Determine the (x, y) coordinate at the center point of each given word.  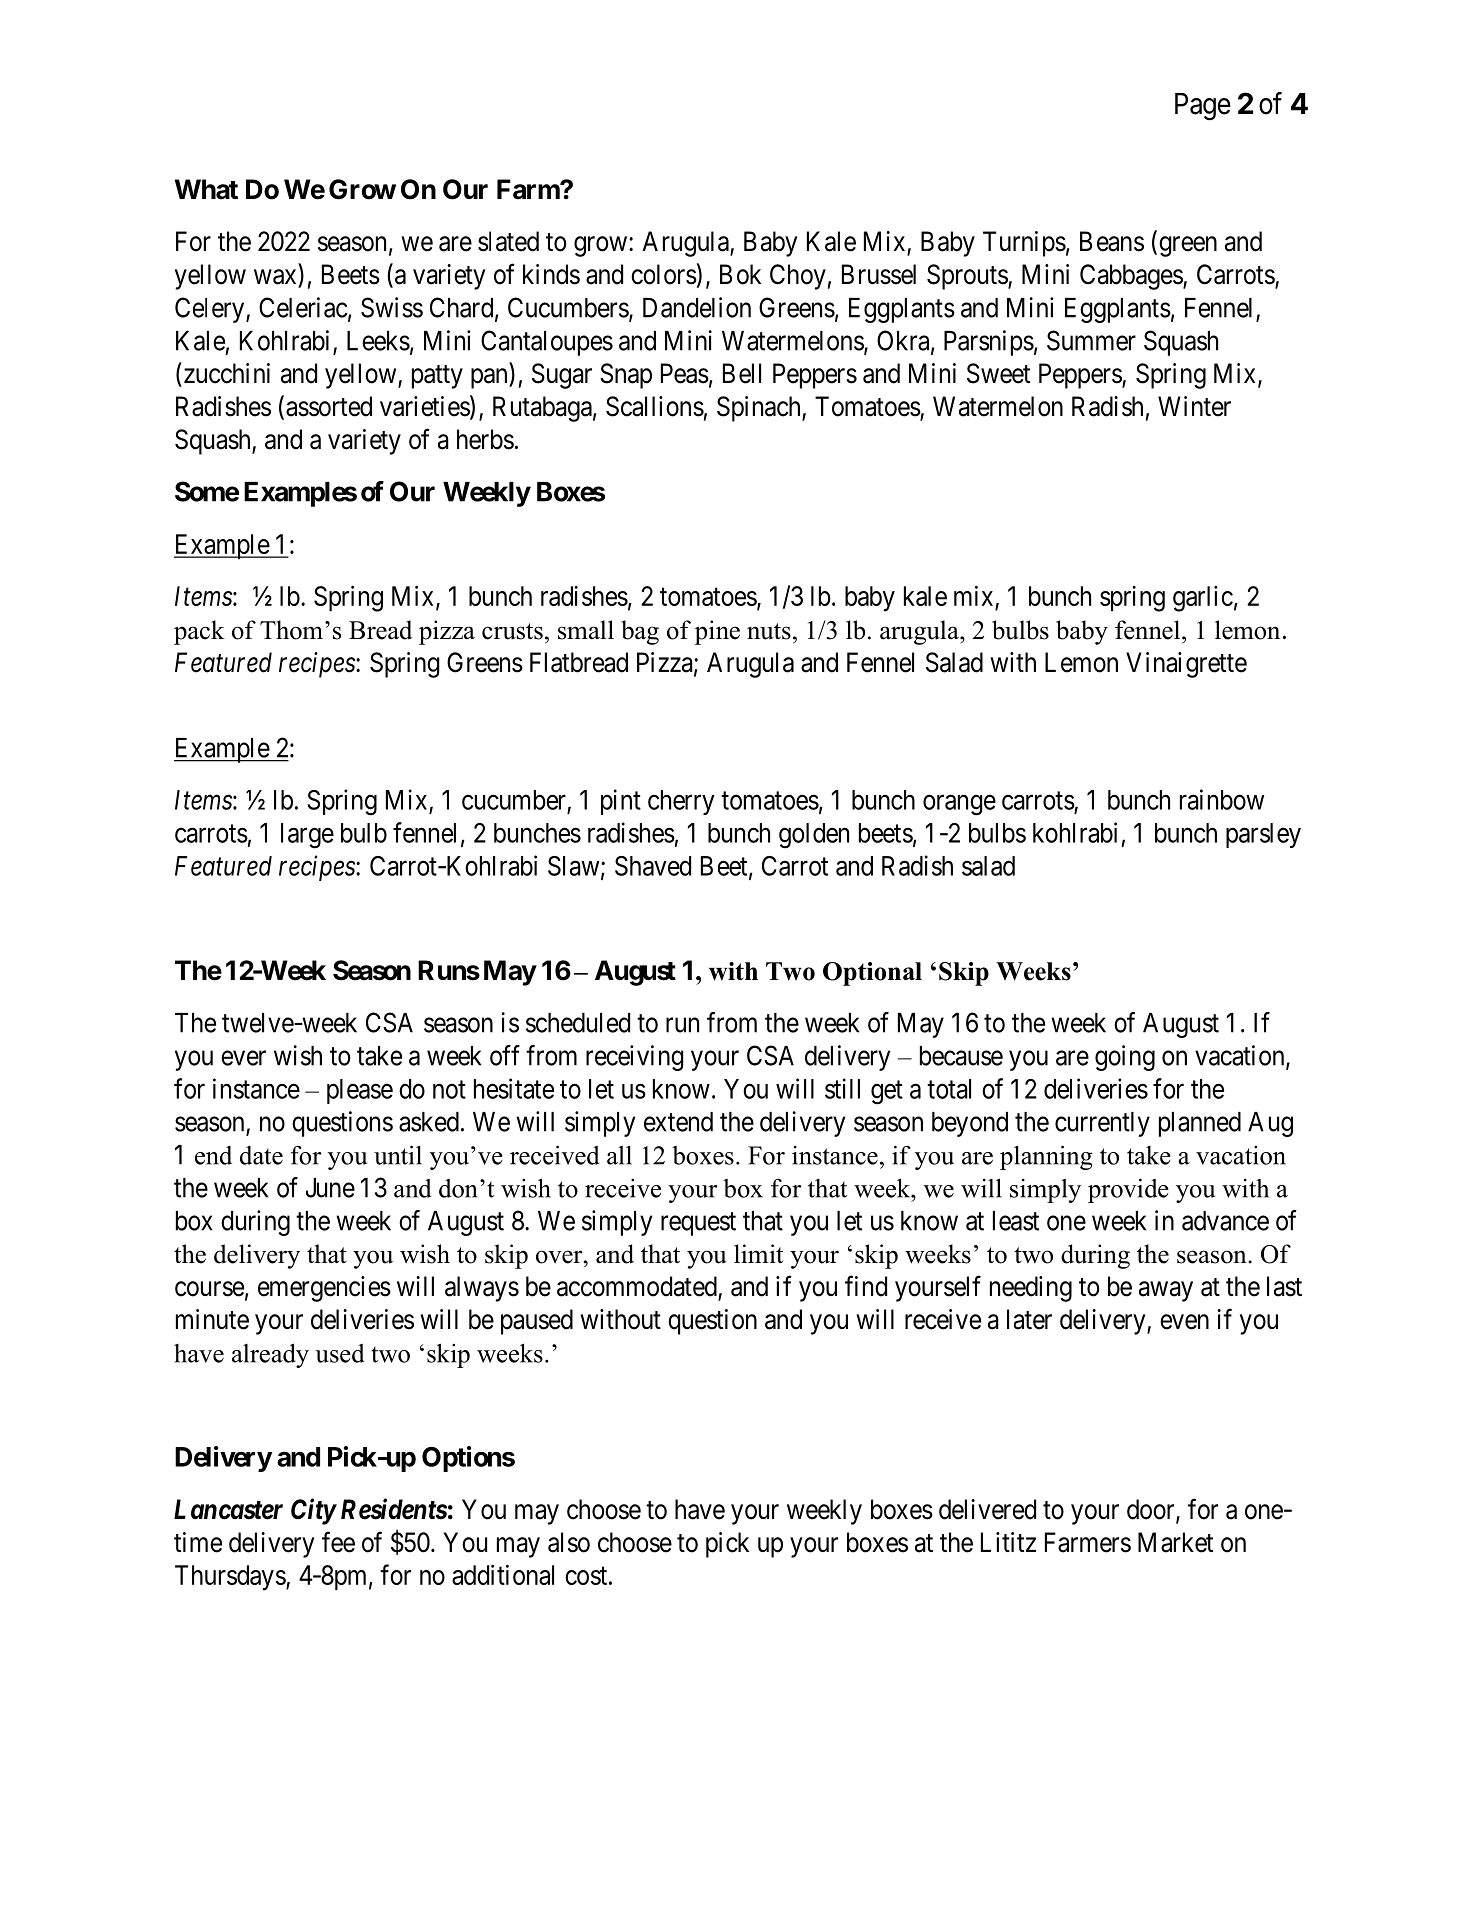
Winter (1194, 406)
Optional (872, 974)
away (1166, 1291)
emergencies (324, 1289)
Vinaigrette (1186, 665)
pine (717, 632)
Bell (742, 373)
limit (758, 1253)
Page (1203, 107)
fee (338, 1542)
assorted (329, 406)
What (206, 189)
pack (199, 632)
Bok (740, 274)
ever (243, 1058)
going (1125, 1058)
